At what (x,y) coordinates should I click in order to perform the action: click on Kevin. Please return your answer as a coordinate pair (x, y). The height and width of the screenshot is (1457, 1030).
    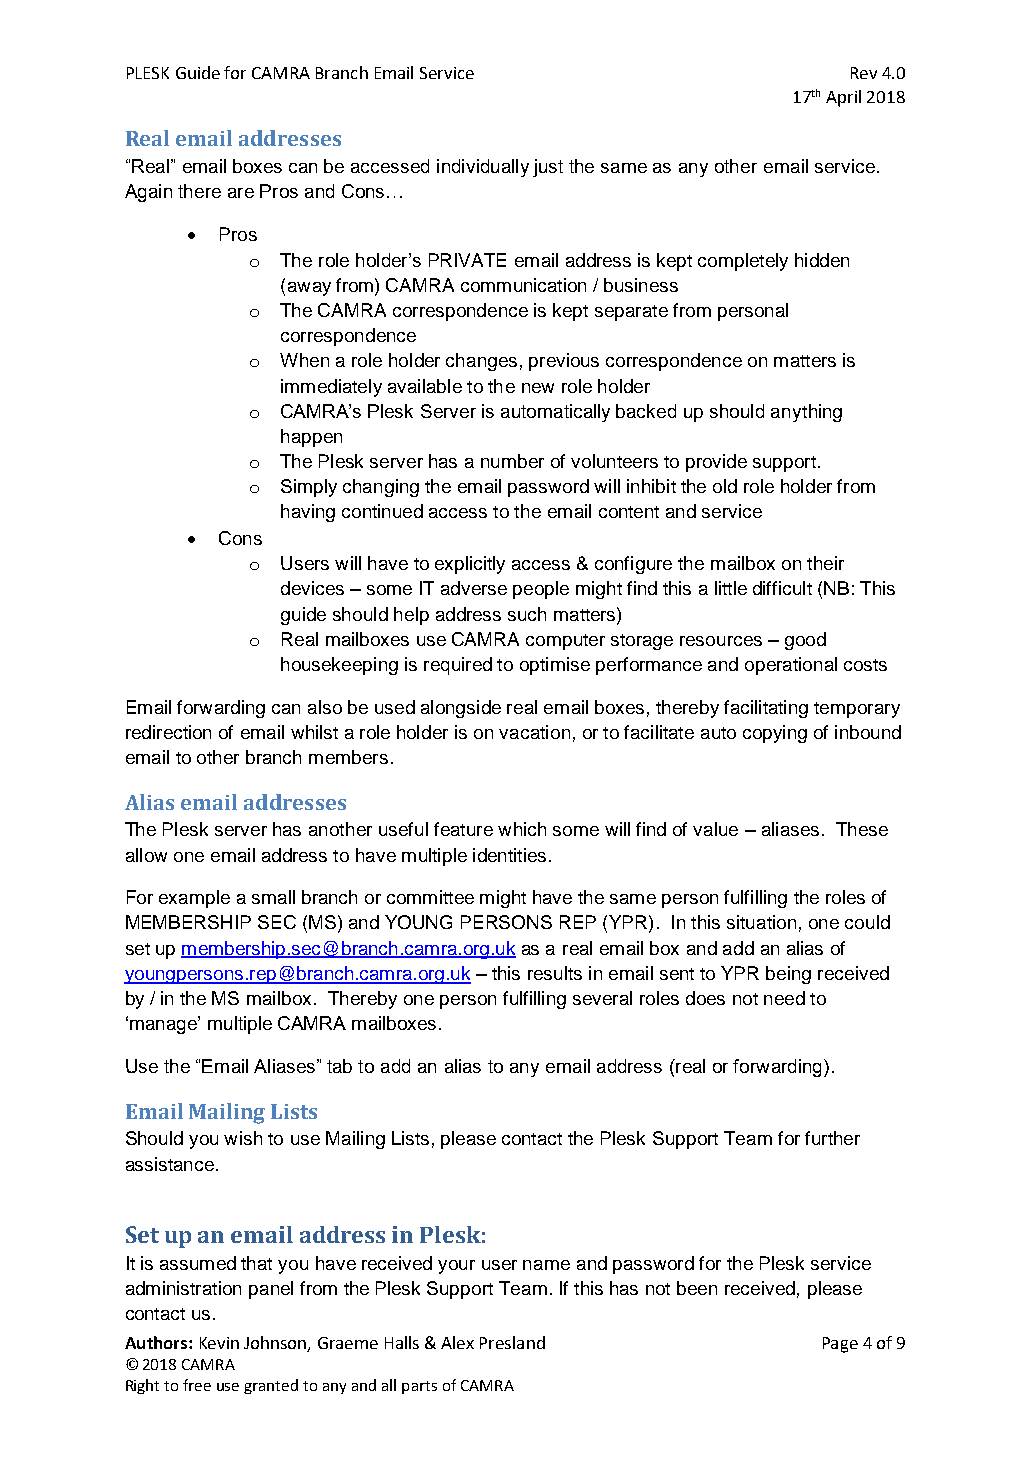
    Looking at the image, I should click on (219, 1343).
